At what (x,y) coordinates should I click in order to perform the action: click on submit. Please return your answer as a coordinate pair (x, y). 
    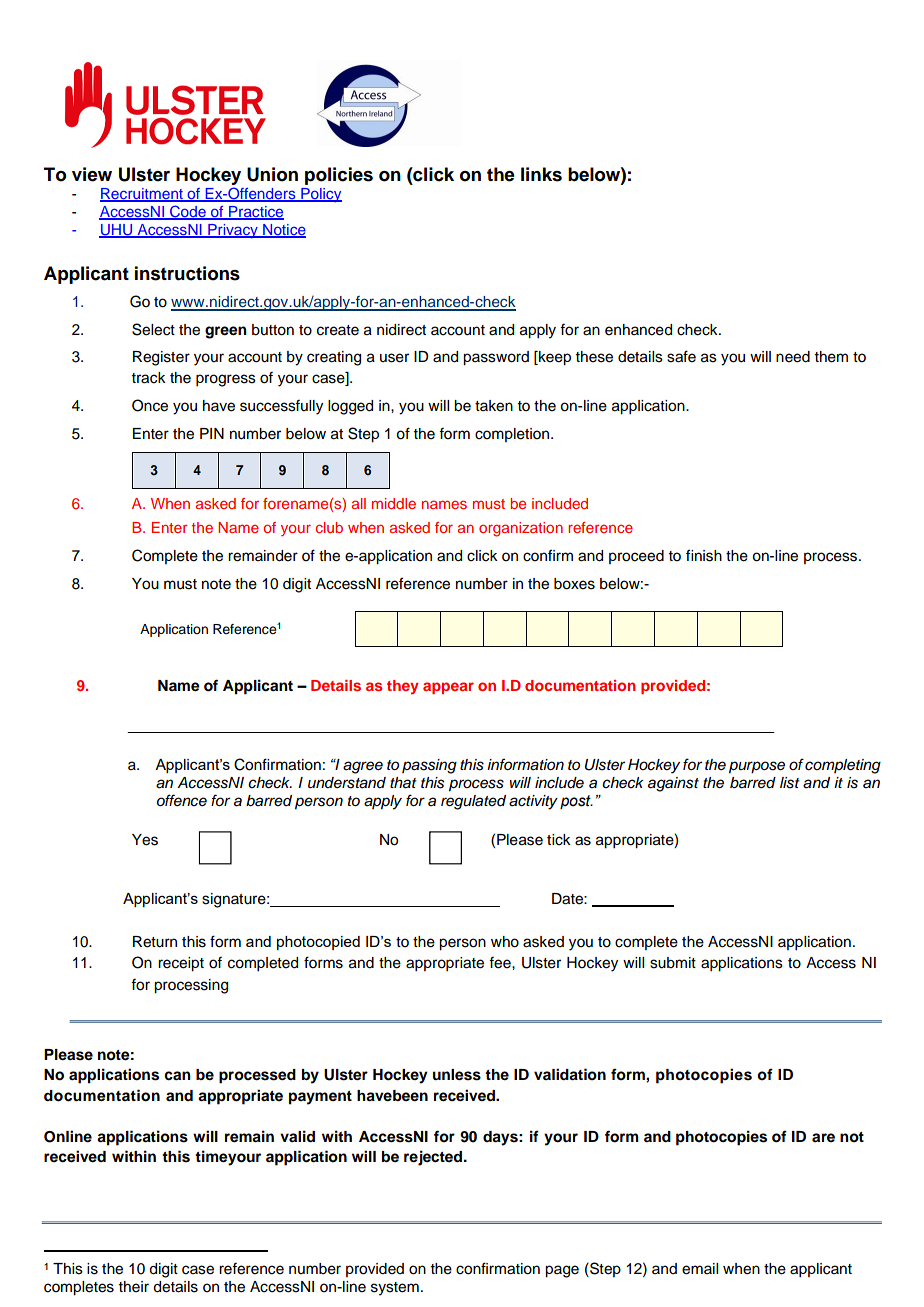
    Looking at the image, I should click on (673, 963).
